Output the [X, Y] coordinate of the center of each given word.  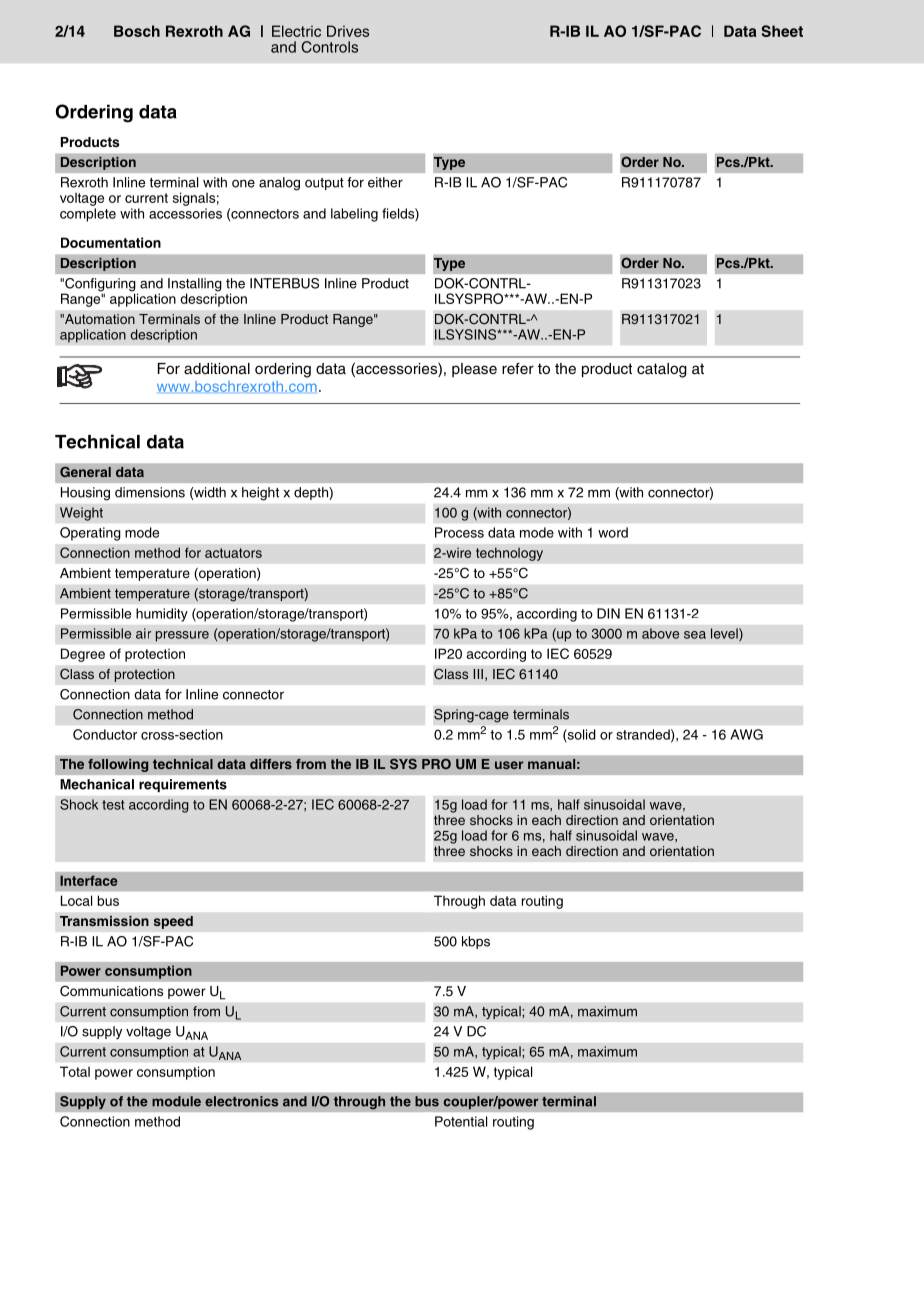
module [176, 1101]
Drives [348, 31]
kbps [476, 942]
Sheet [782, 31]
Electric [296, 31]
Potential [461, 1121]
